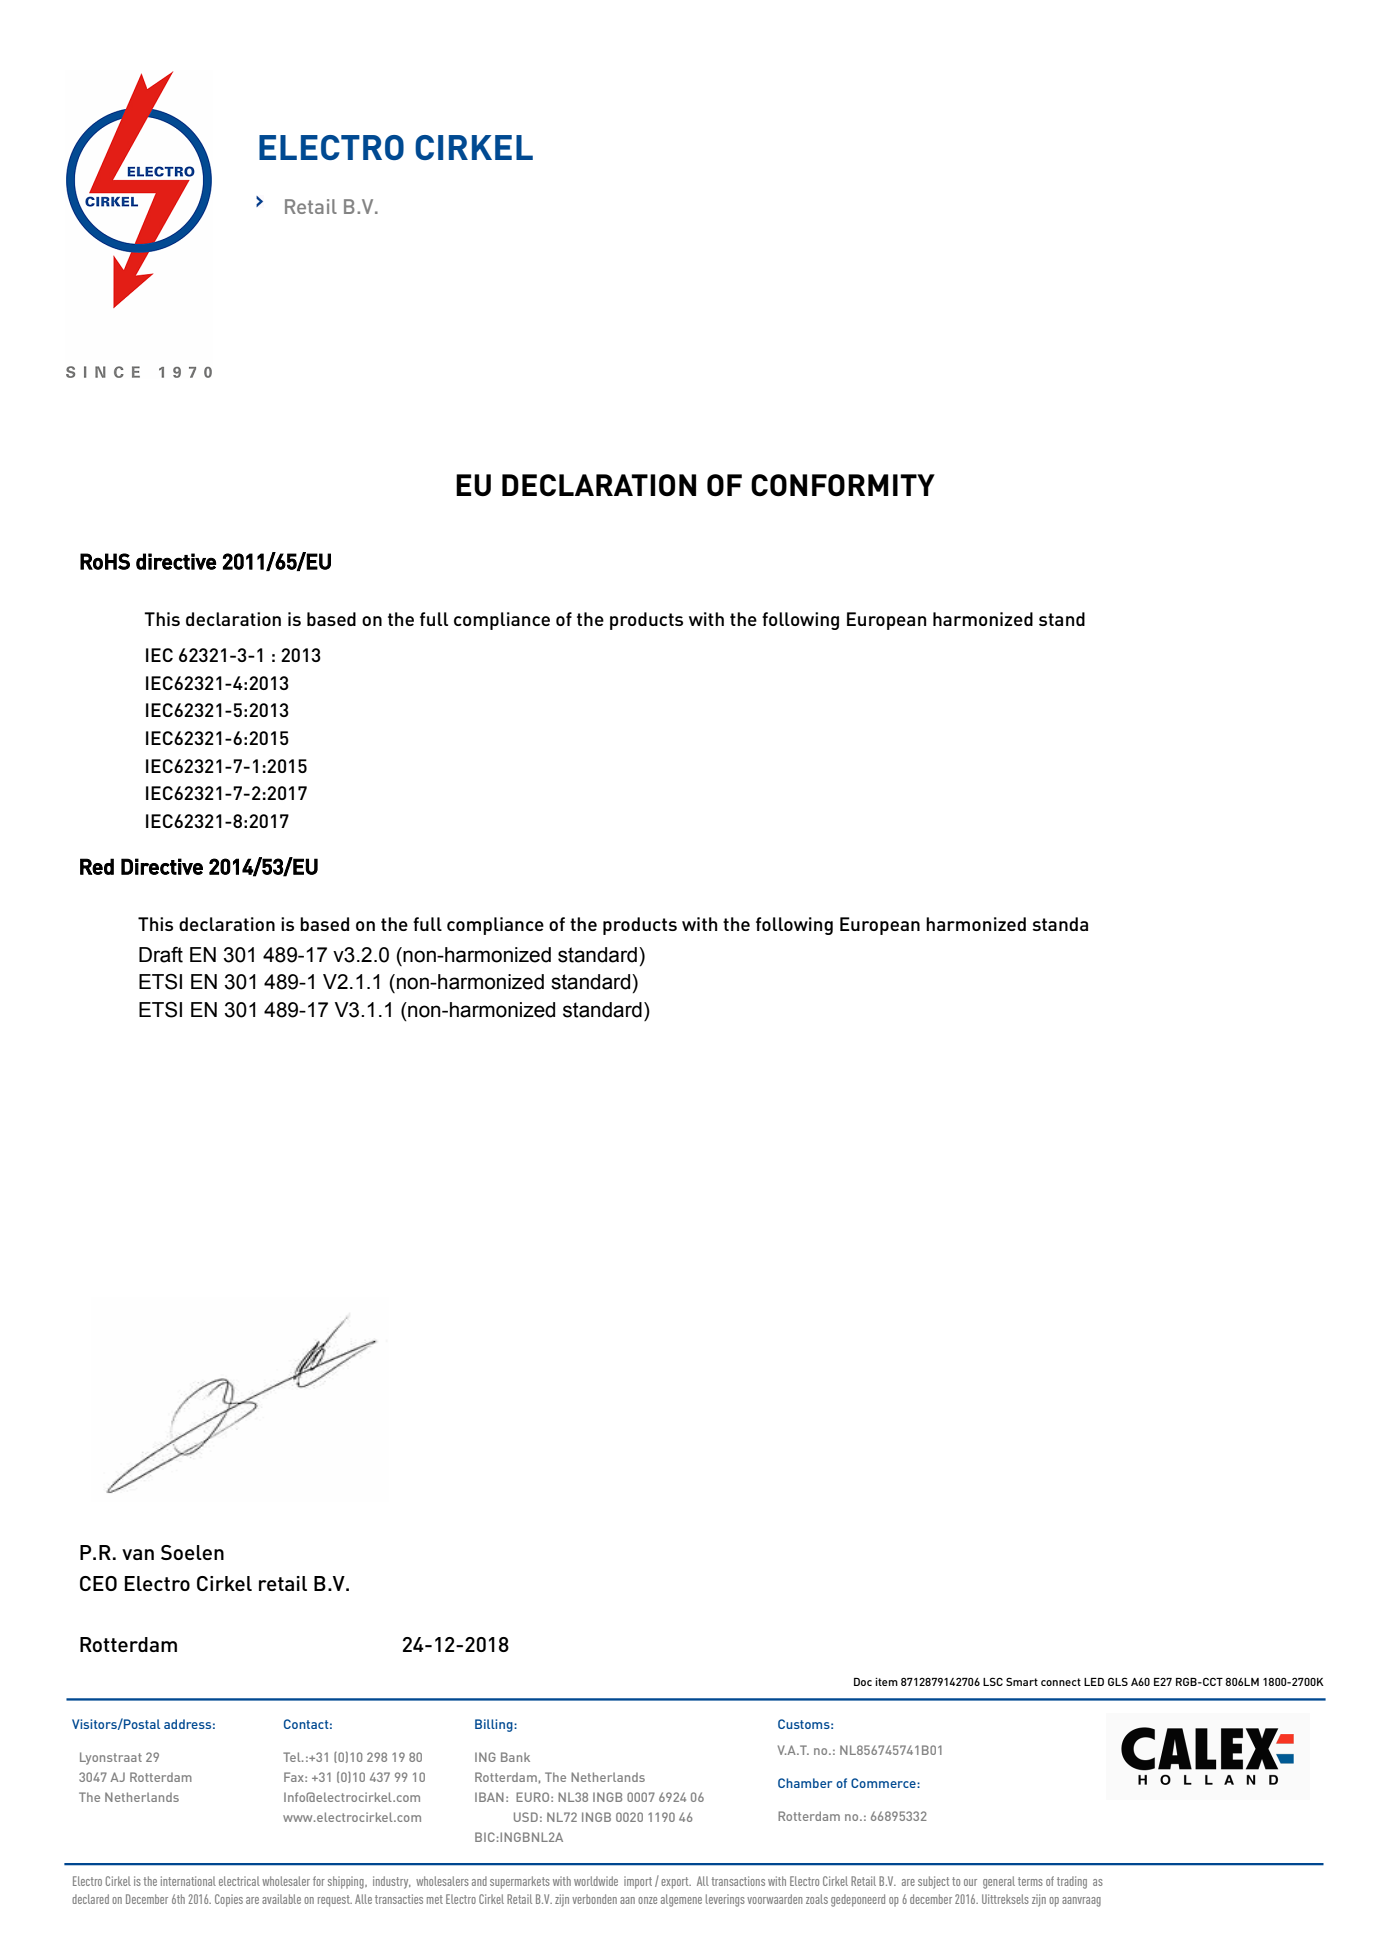 The height and width of the screenshot is (1944, 1376). What do you see at coordinates (161, 955) in the screenshot?
I see `Draft` at bounding box center [161, 955].
